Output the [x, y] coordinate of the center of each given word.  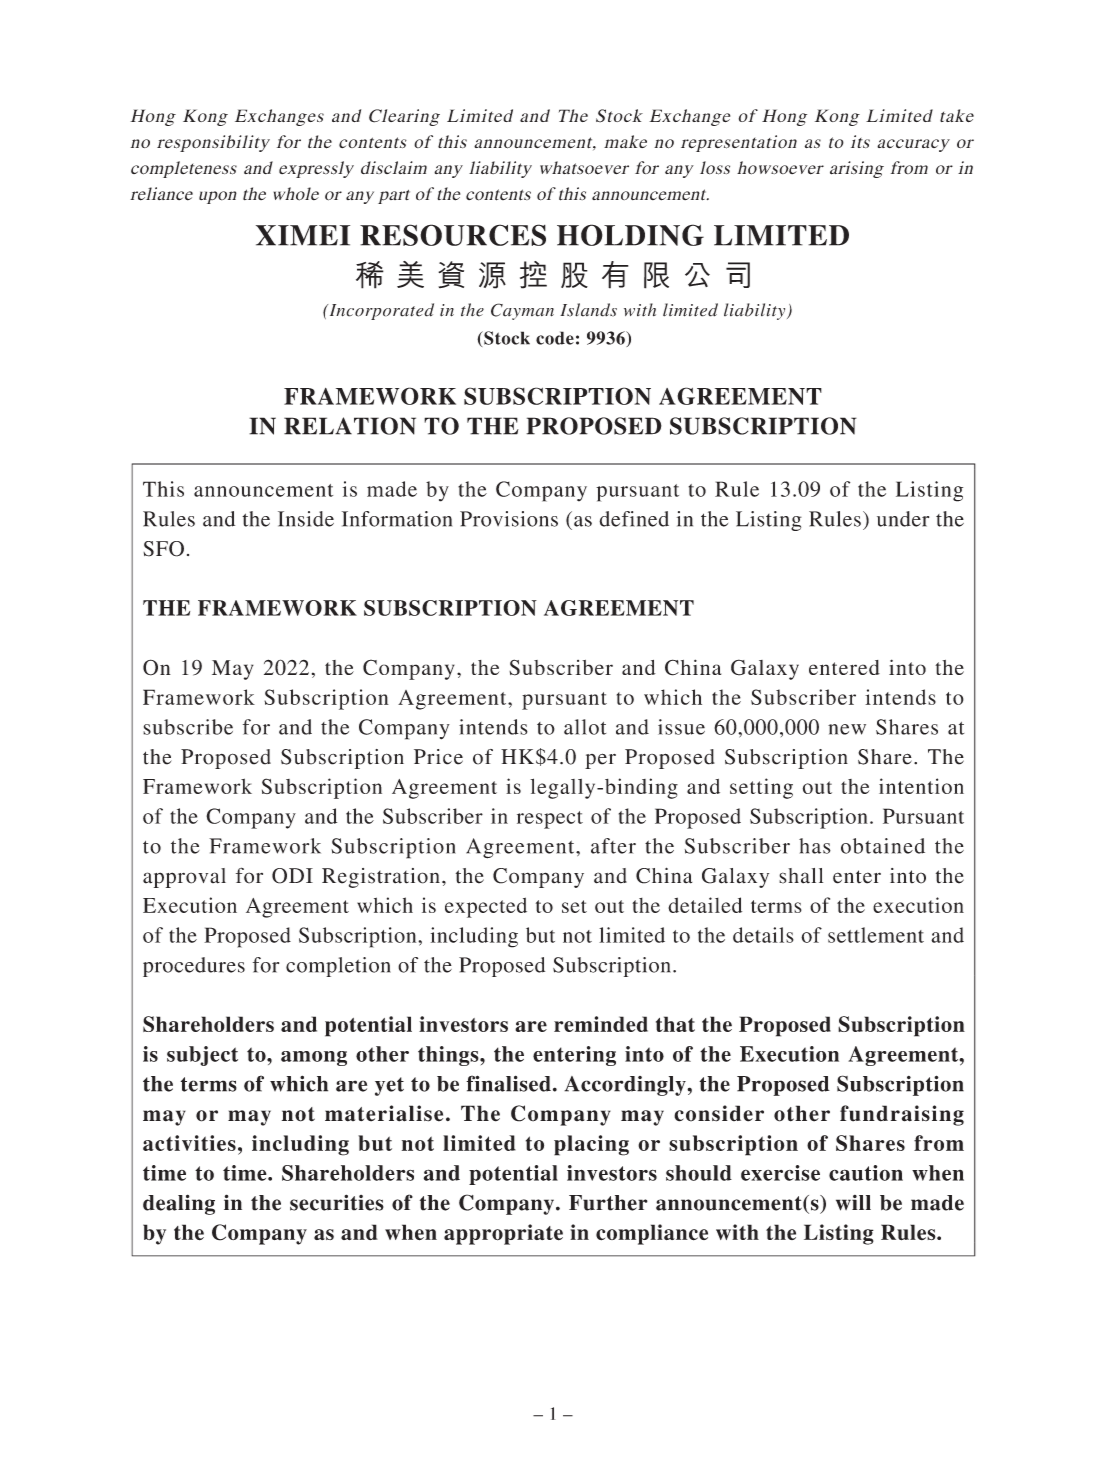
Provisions [509, 519]
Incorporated [380, 311]
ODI [292, 876]
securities [337, 1202]
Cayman [522, 311]
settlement [876, 935]
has [815, 846]
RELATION [350, 426]
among [314, 1058]
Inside [306, 519]
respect [550, 820]
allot [585, 727]
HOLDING [630, 235]
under [903, 519]
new [847, 729]
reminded [601, 1024]
